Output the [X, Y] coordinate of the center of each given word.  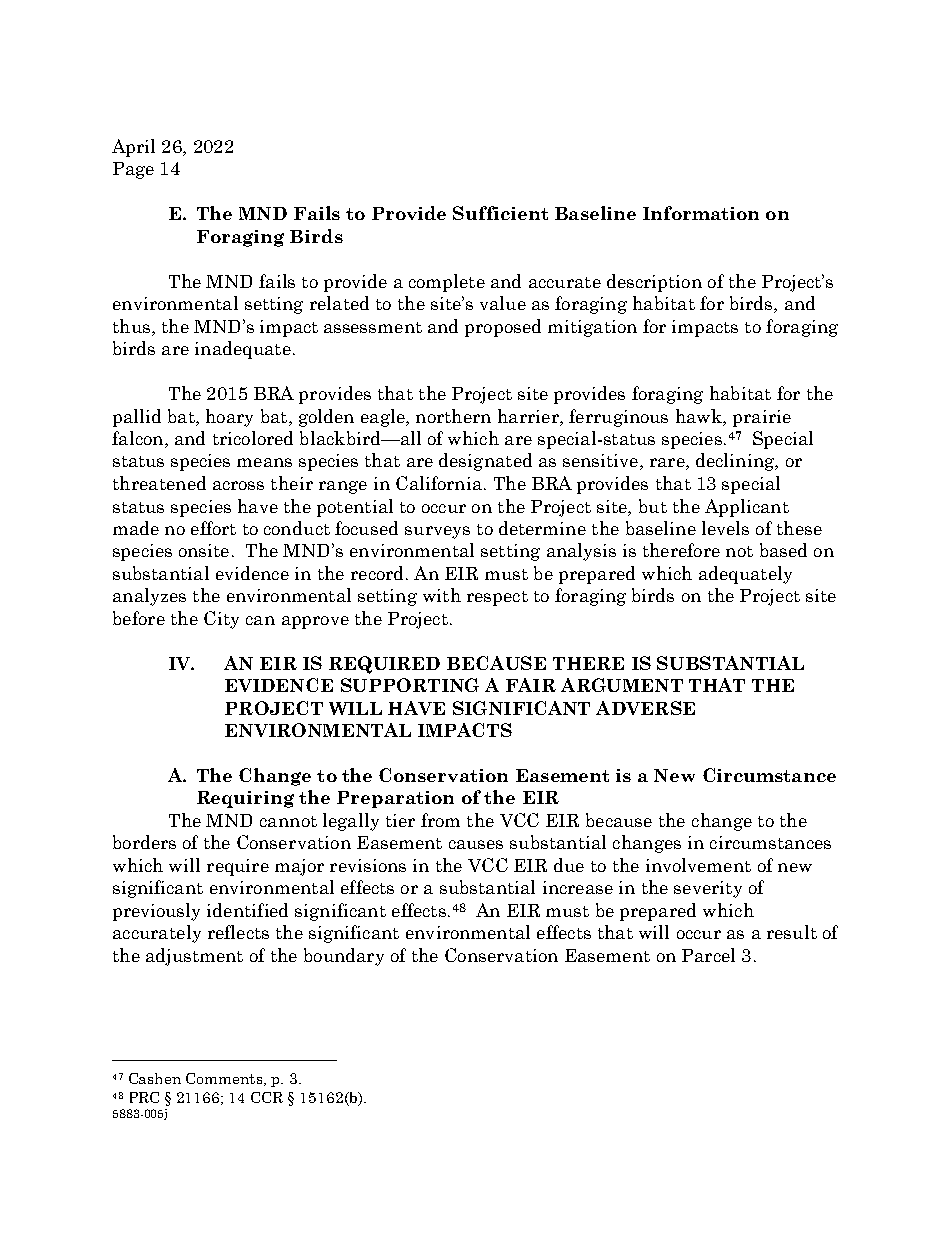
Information [701, 213]
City [221, 620]
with [442, 595]
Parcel [708, 955]
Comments [225, 1079]
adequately [745, 575]
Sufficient [500, 213]
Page [133, 170]
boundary [344, 957]
